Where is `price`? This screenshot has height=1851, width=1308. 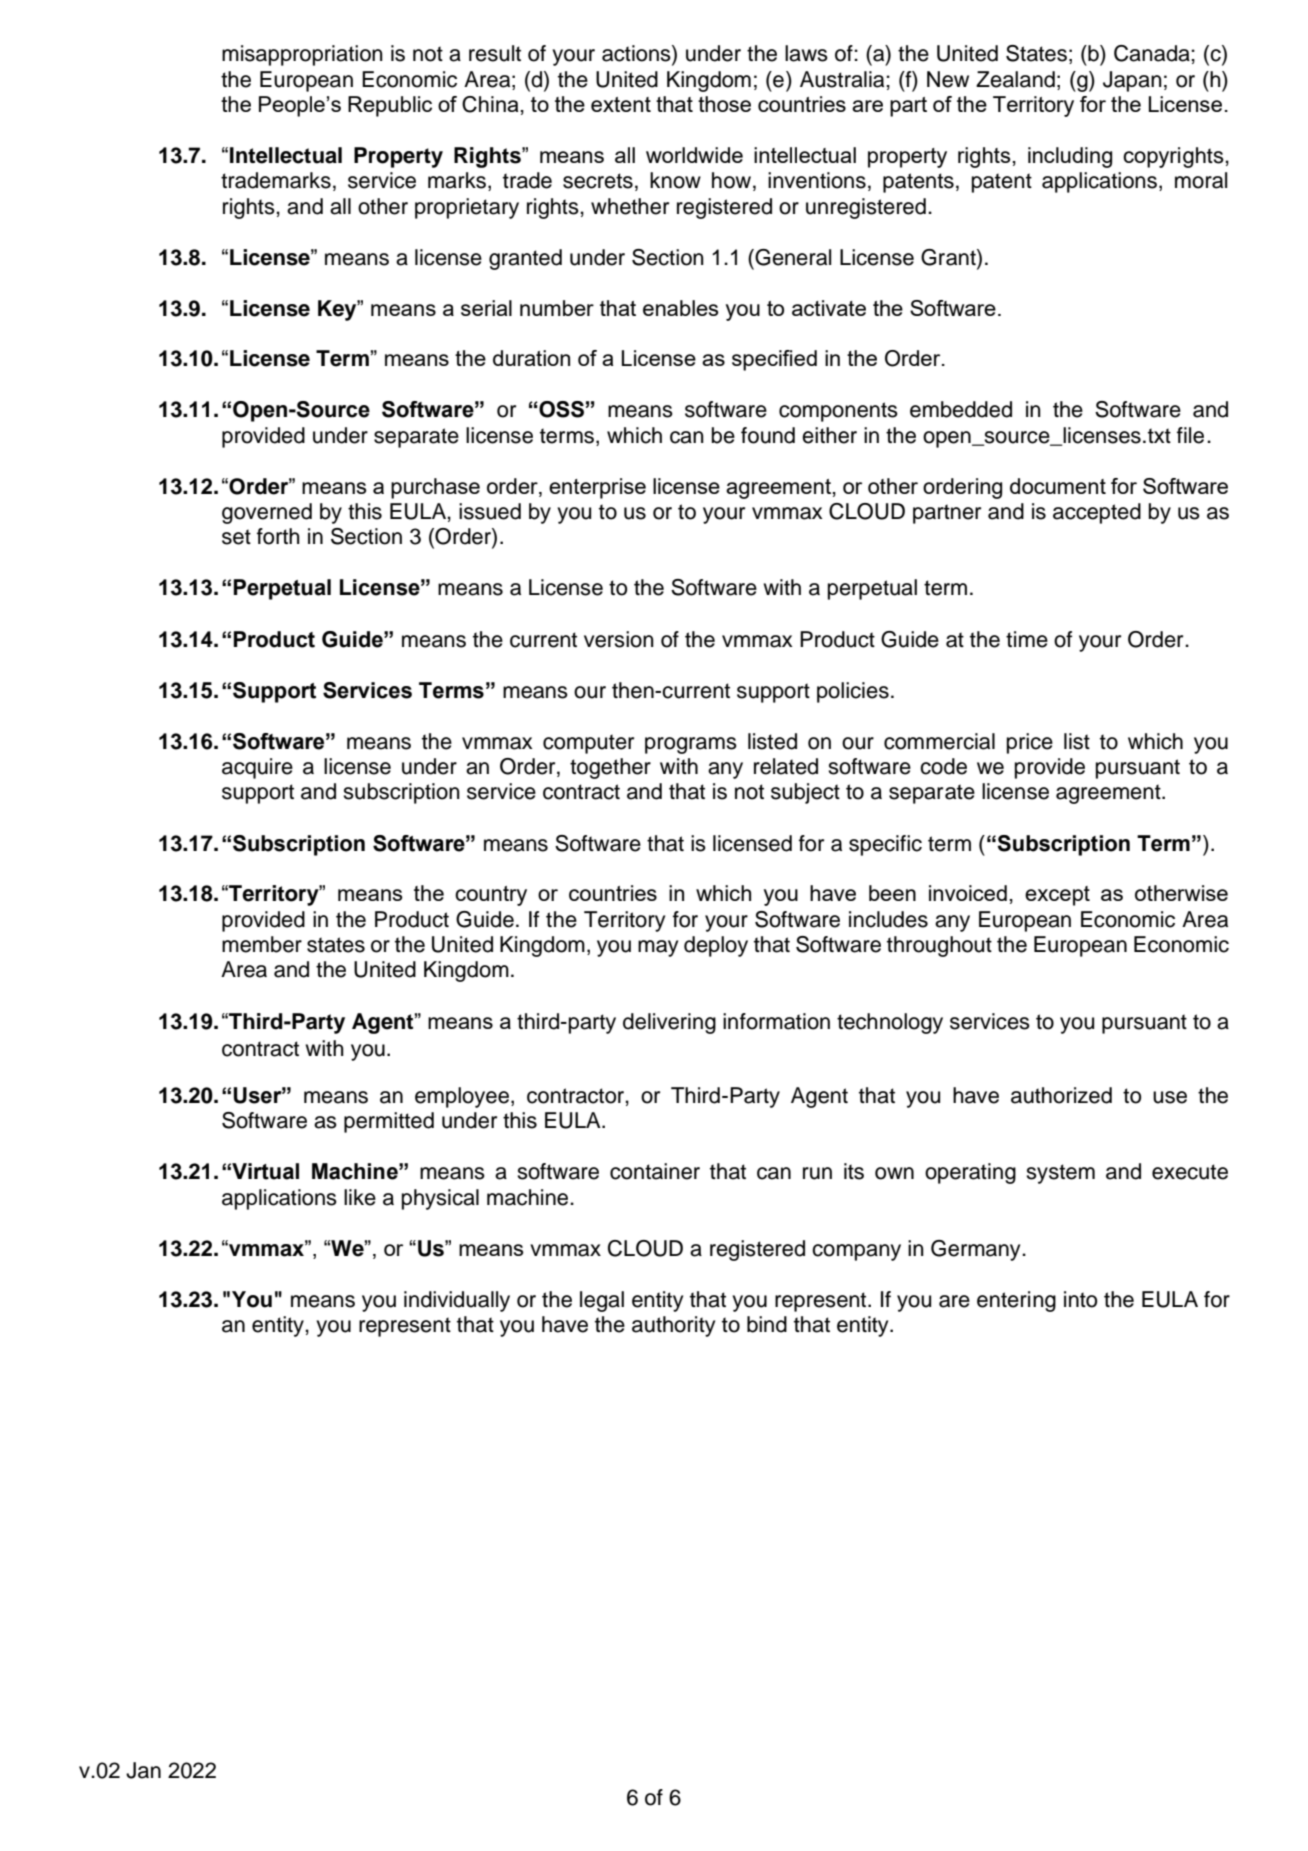 price is located at coordinates (1030, 743).
